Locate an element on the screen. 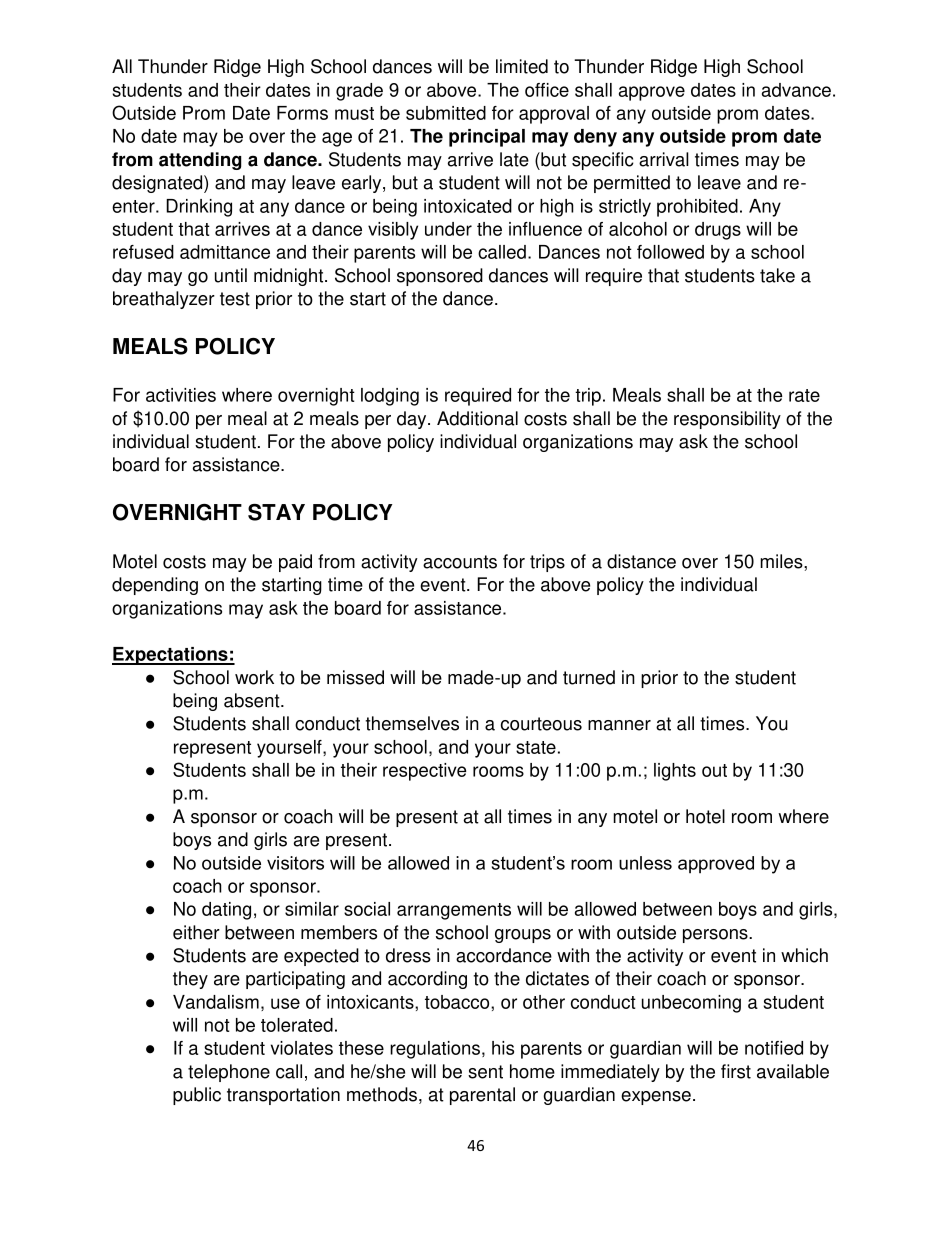 The image size is (952, 1233). telephone is located at coordinates (229, 1073).
